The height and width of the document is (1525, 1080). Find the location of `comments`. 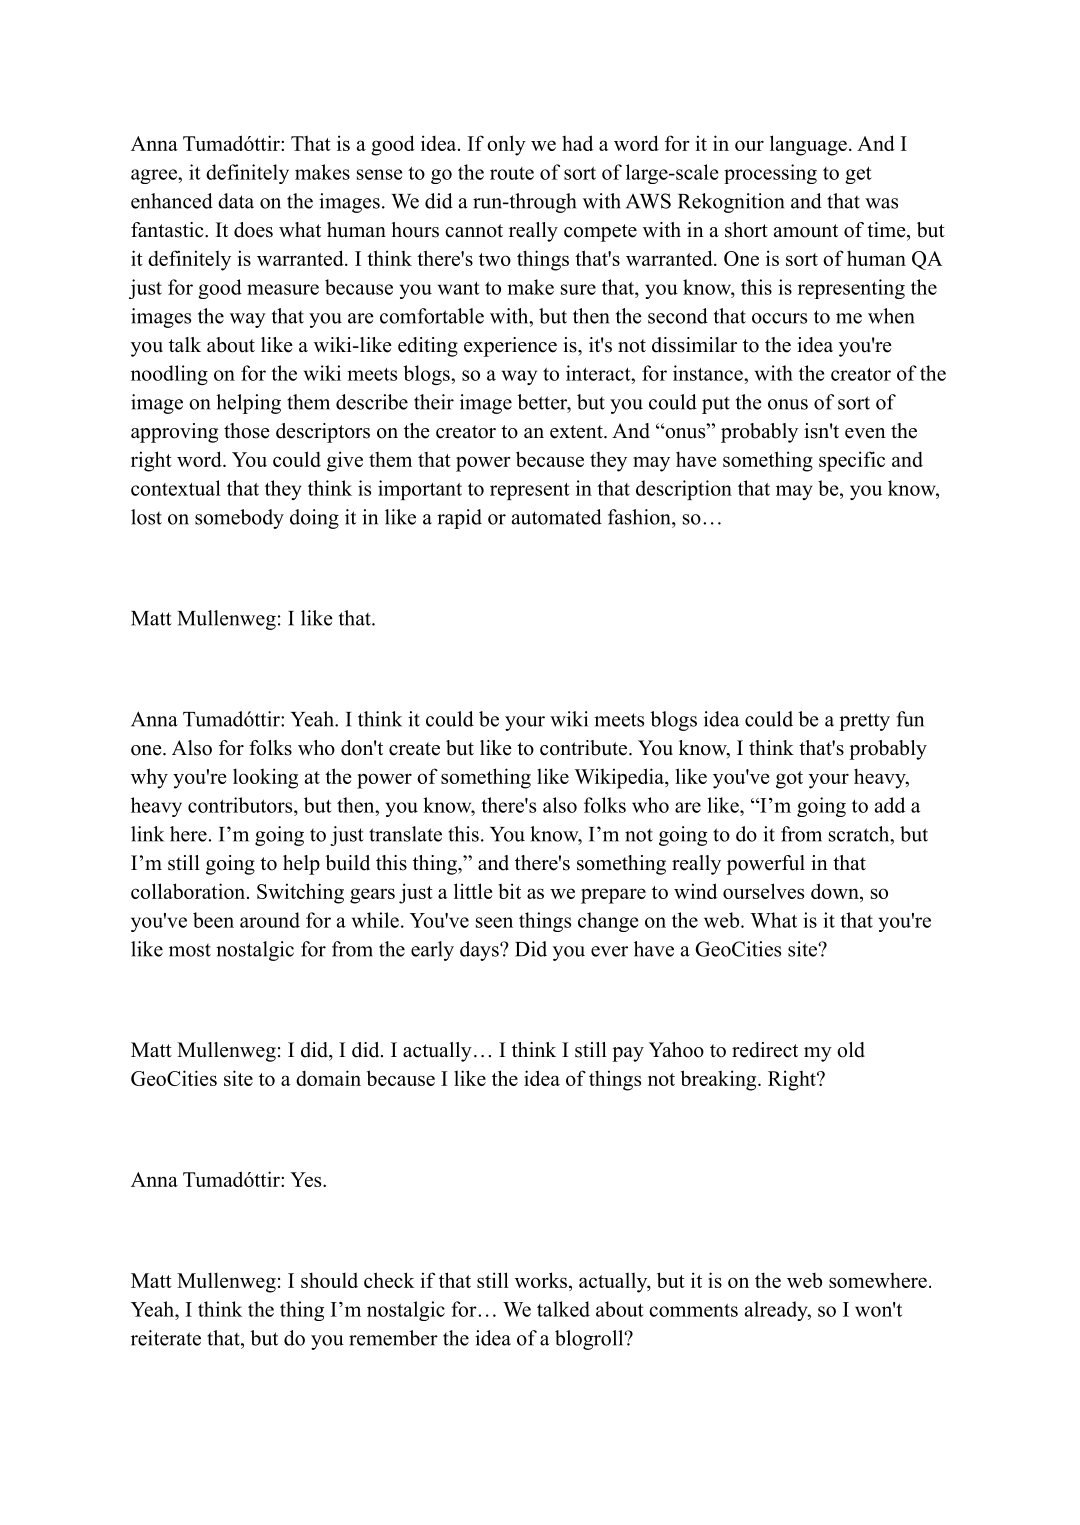

comments is located at coordinates (693, 1310).
